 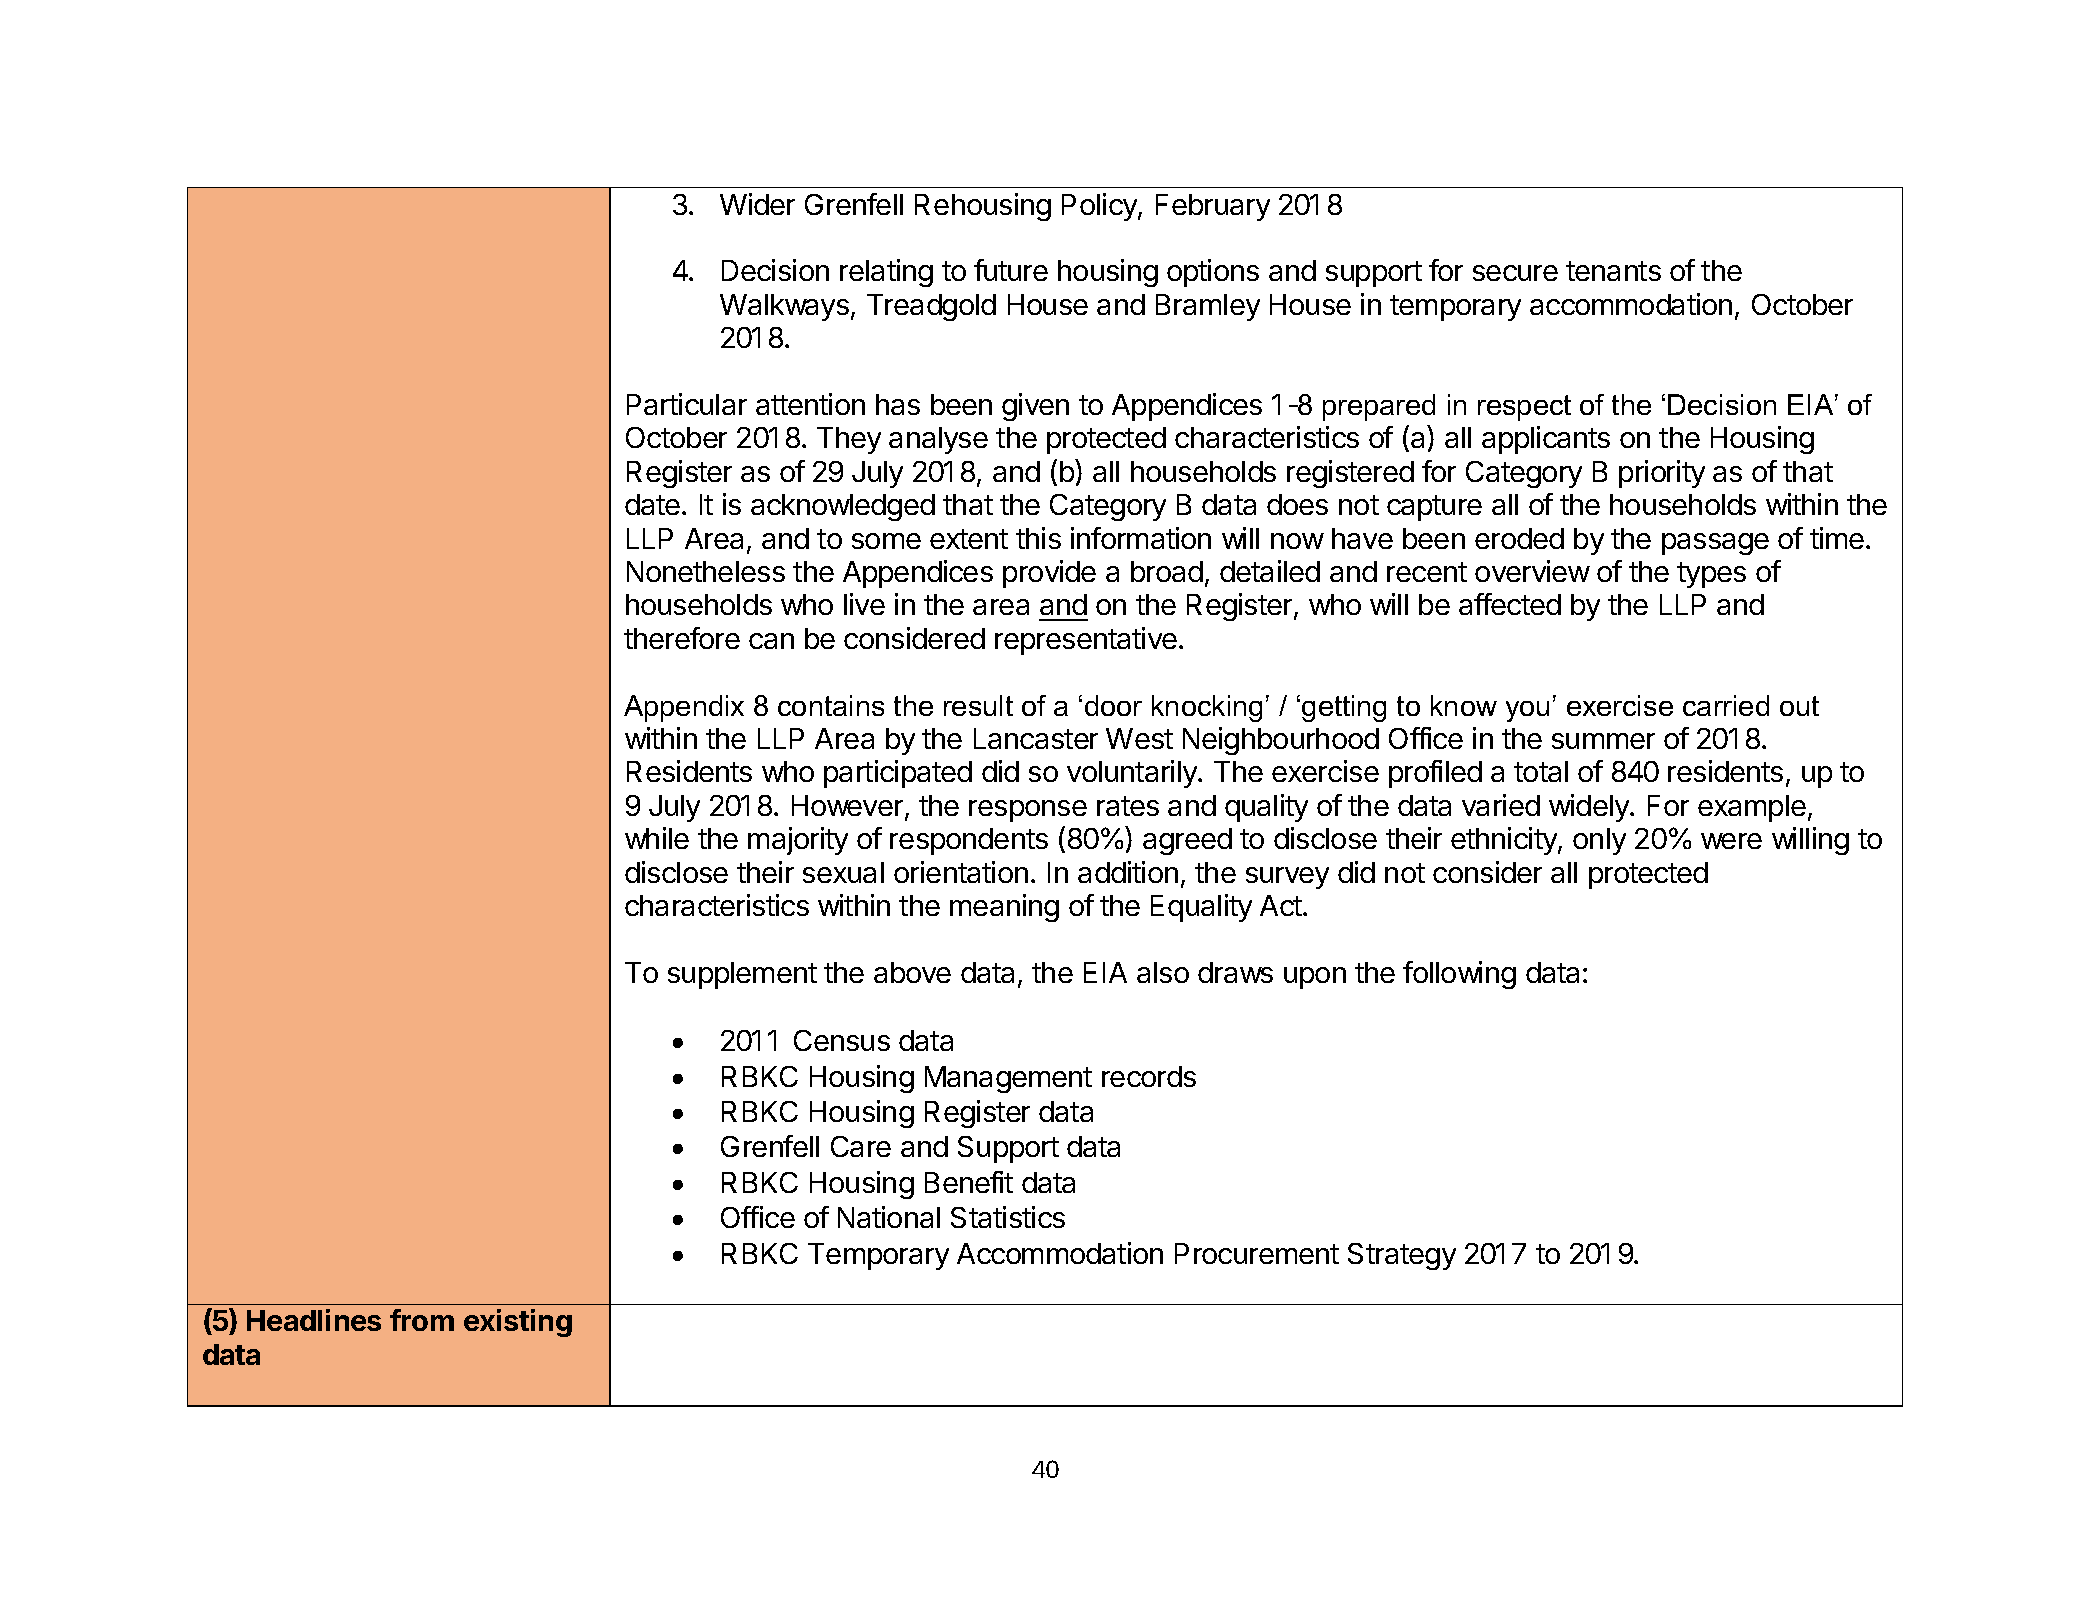 I want to click on existing, so click(x=518, y=1323).
